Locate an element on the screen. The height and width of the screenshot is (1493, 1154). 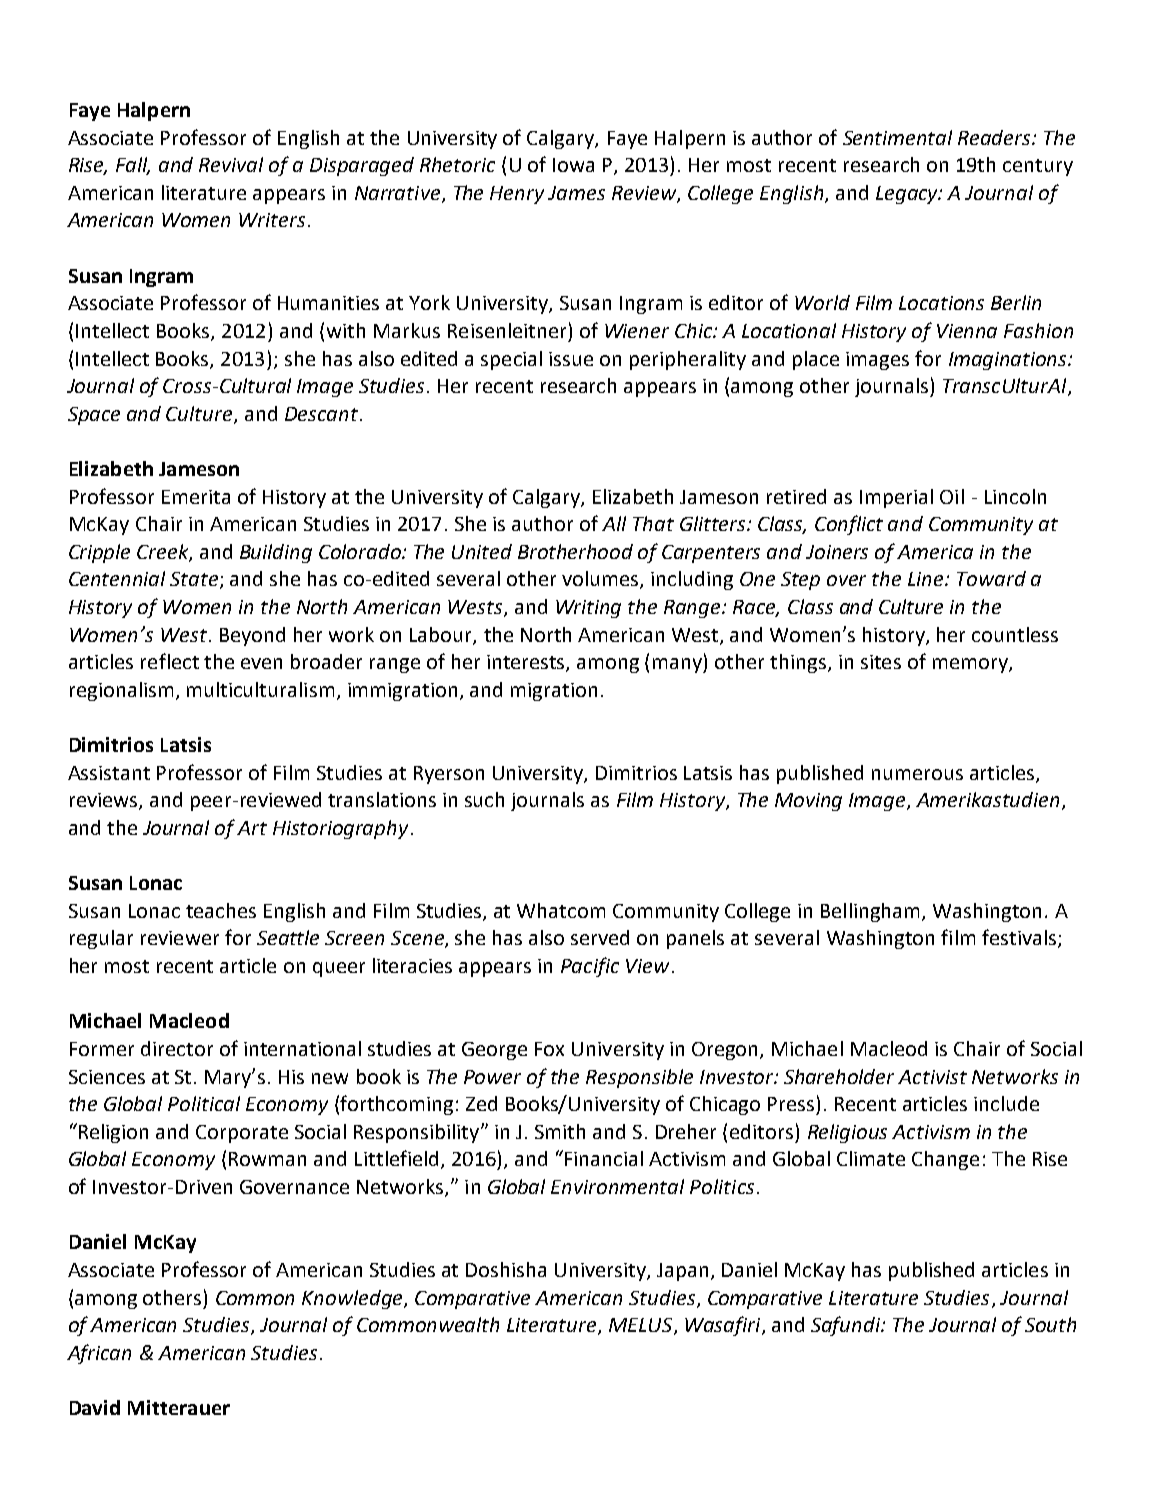
State is located at coordinates (195, 580).
